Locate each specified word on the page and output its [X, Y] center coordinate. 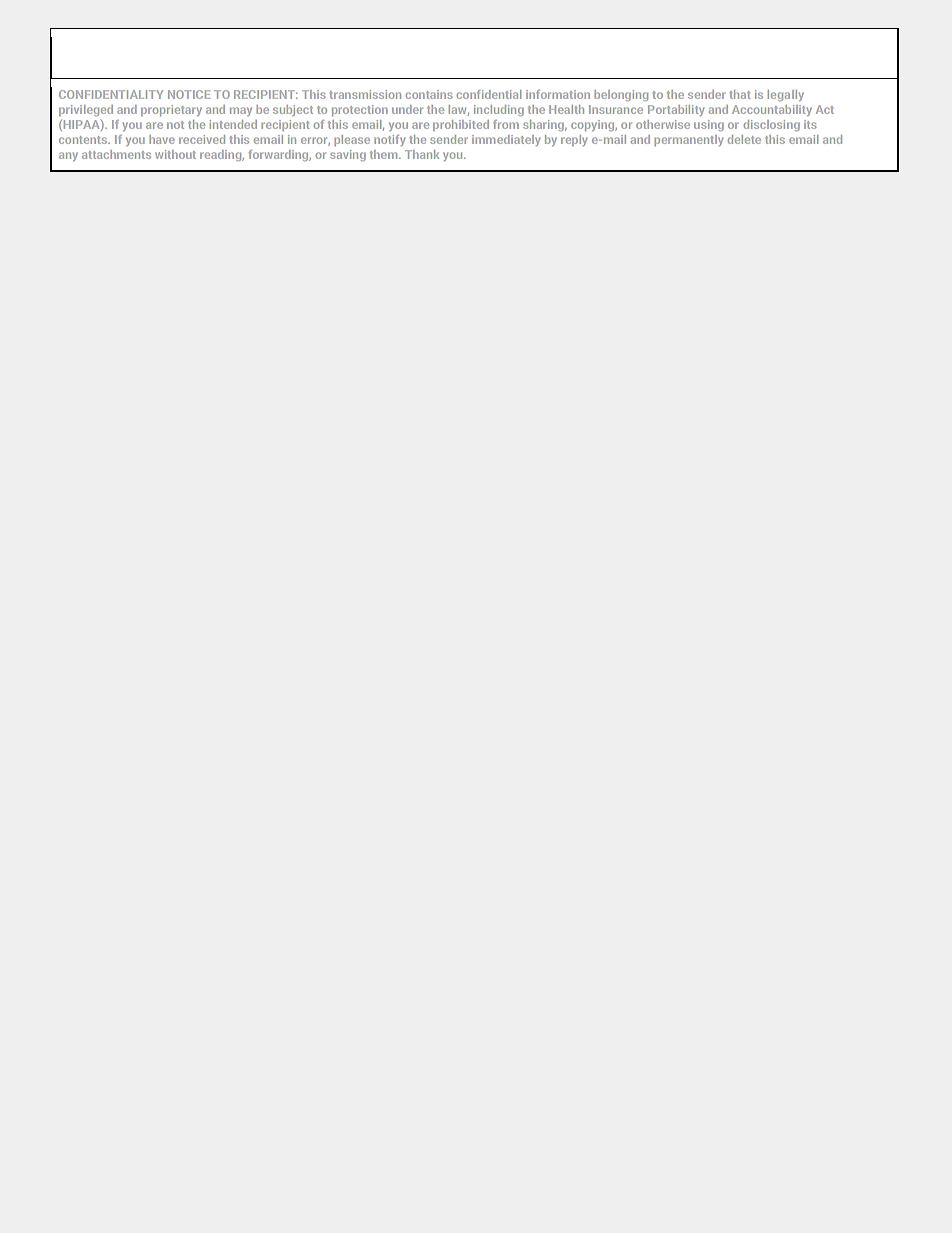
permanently [689, 140]
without [175, 154]
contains [429, 94]
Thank [422, 154]
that [740, 94]
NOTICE [189, 94]
